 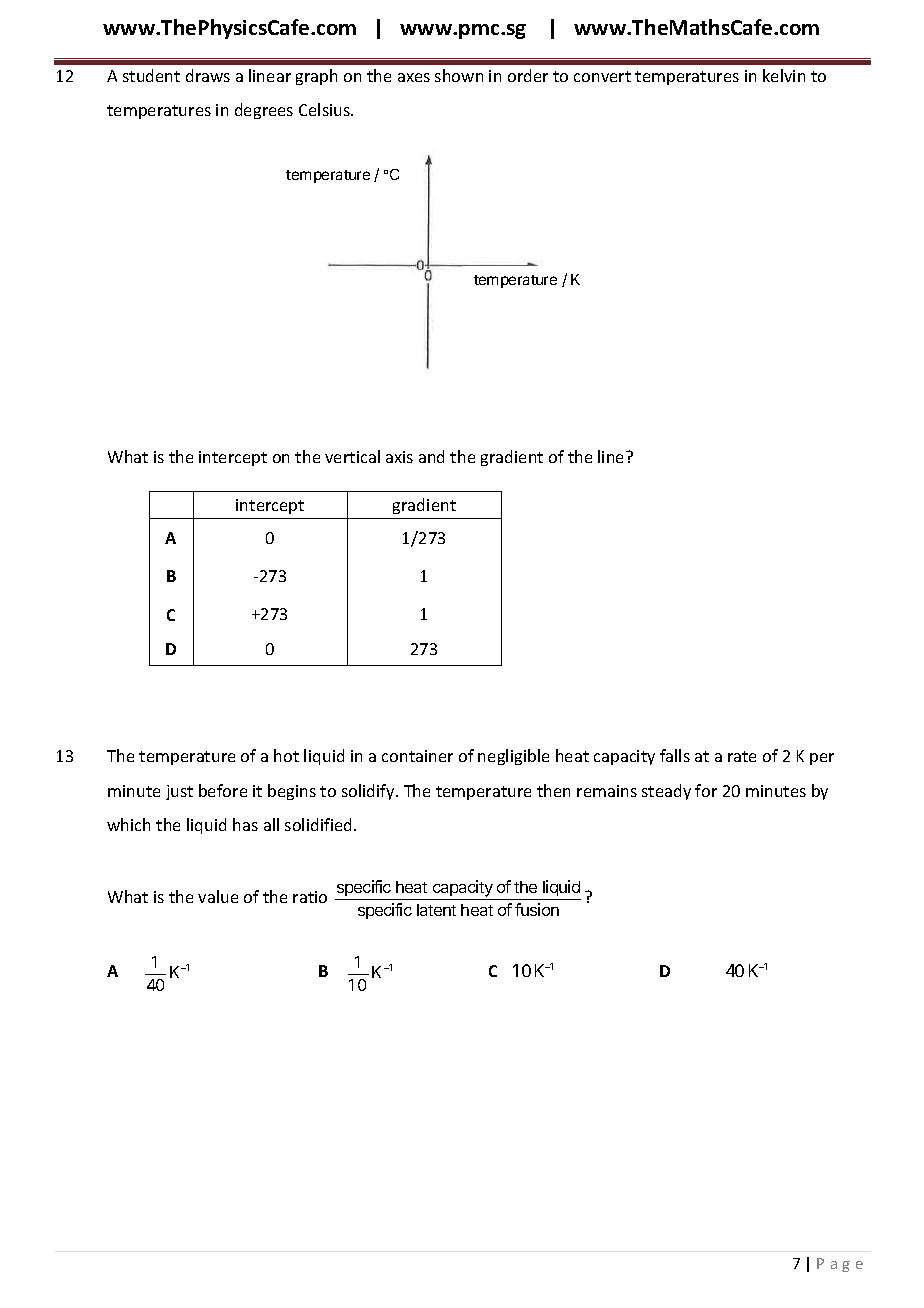 What do you see at coordinates (459, 75) in the screenshot?
I see `shown` at bounding box center [459, 75].
